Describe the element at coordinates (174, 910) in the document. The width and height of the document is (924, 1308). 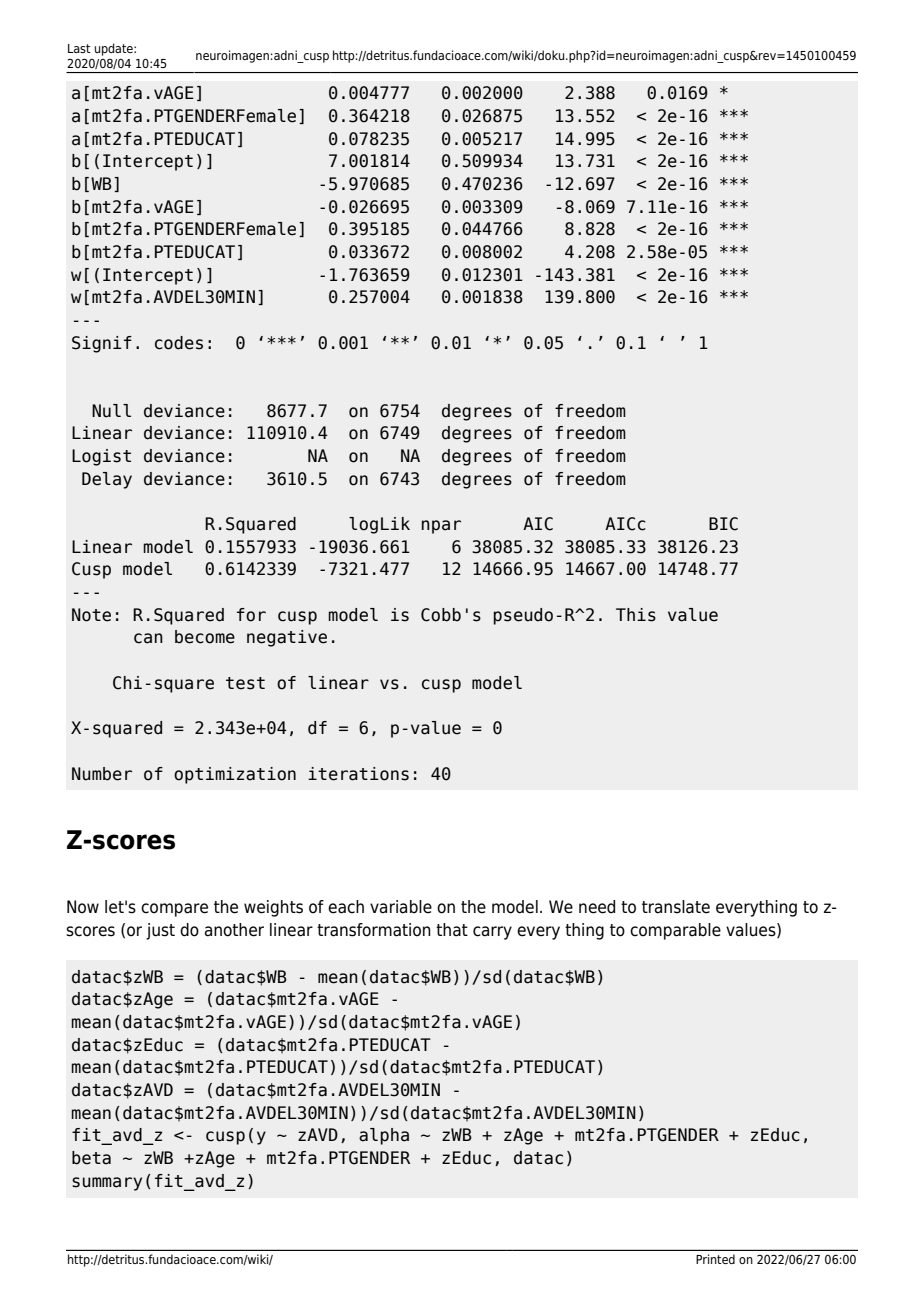
I see `compare` at that location.
